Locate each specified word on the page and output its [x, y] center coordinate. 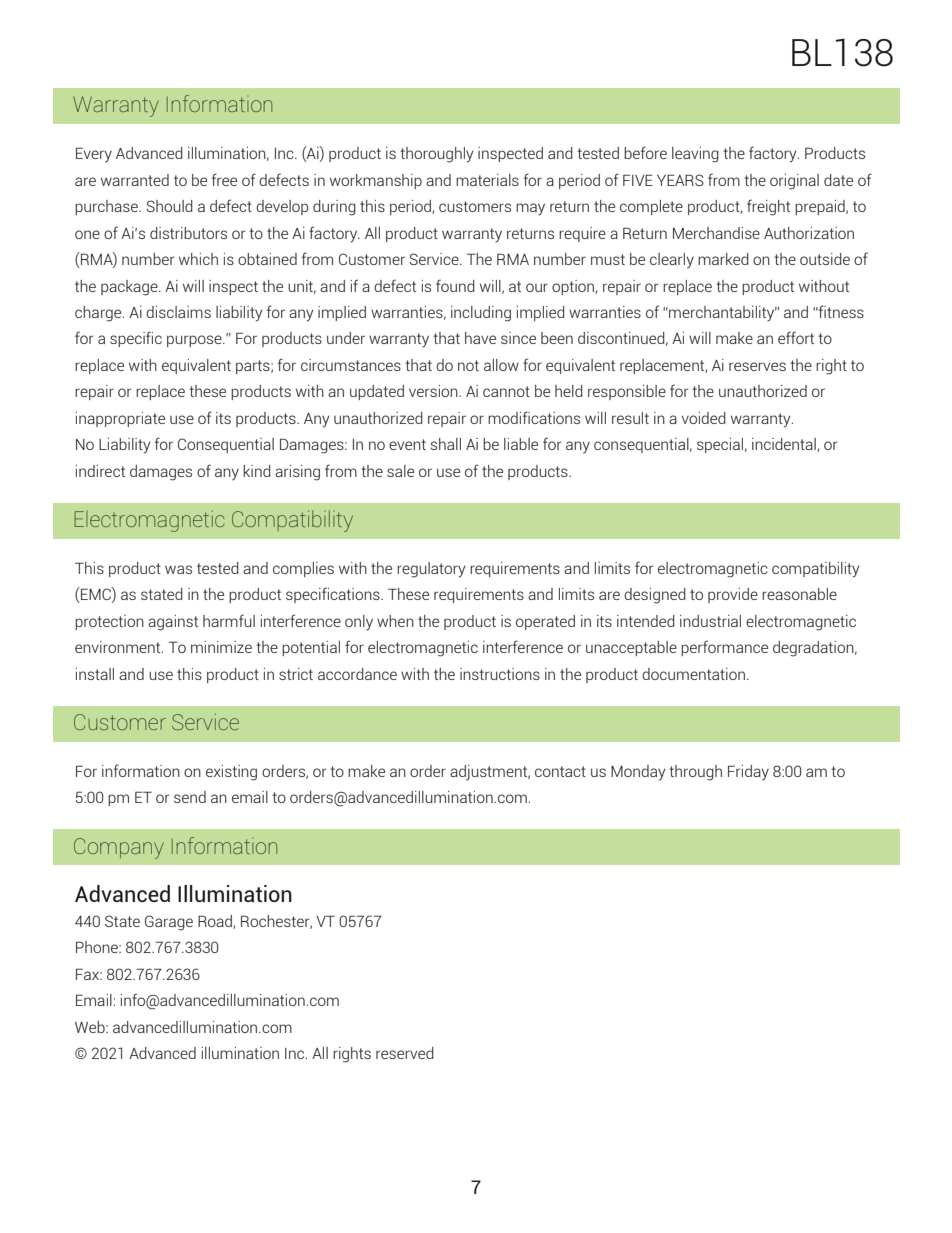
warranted [135, 180]
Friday [748, 773]
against [173, 623]
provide [733, 595]
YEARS [680, 180]
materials [487, 180]
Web [91, 1027]
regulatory [431, 570]
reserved [405, 1053]
